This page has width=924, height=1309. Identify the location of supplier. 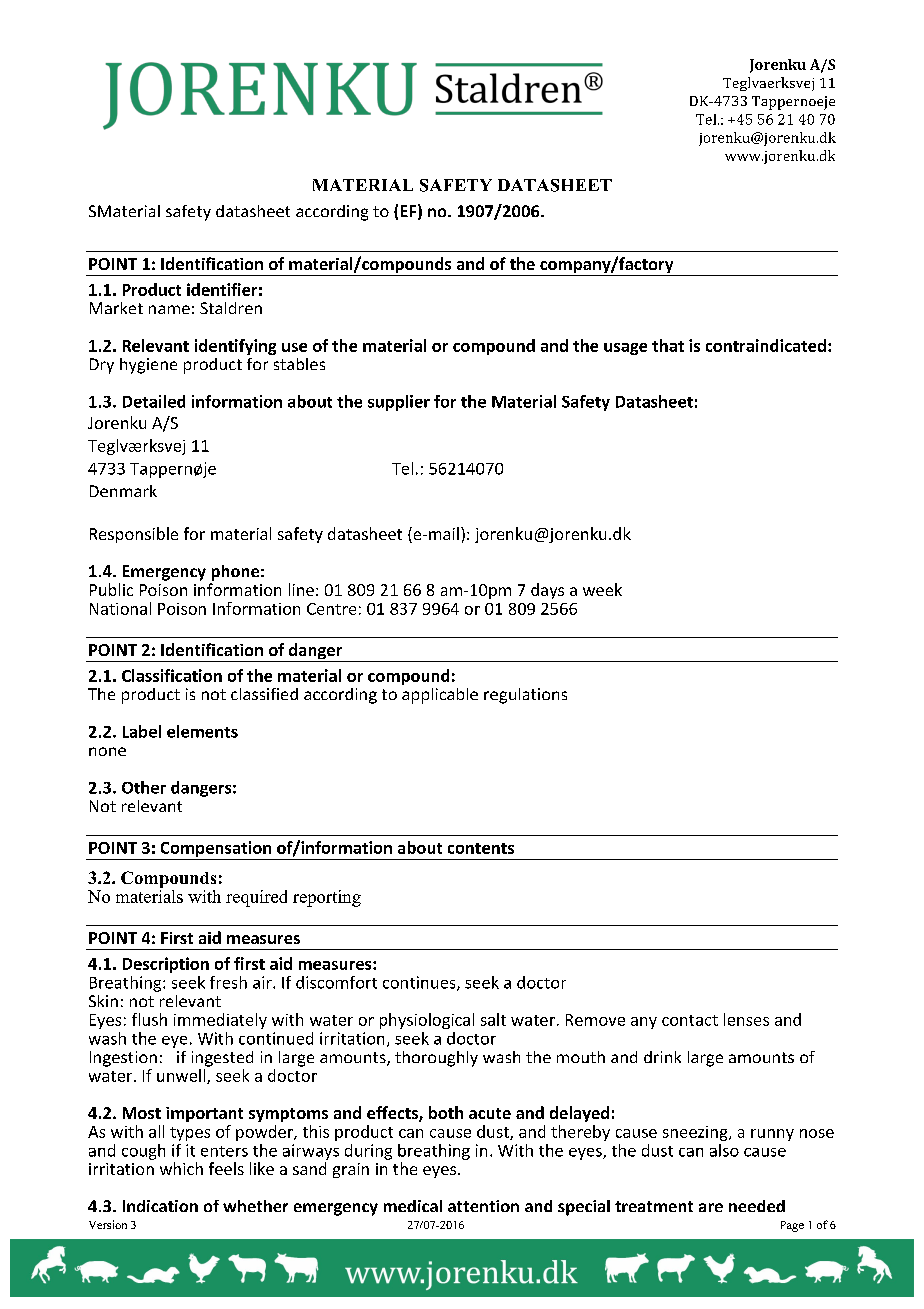
(399, 403).
